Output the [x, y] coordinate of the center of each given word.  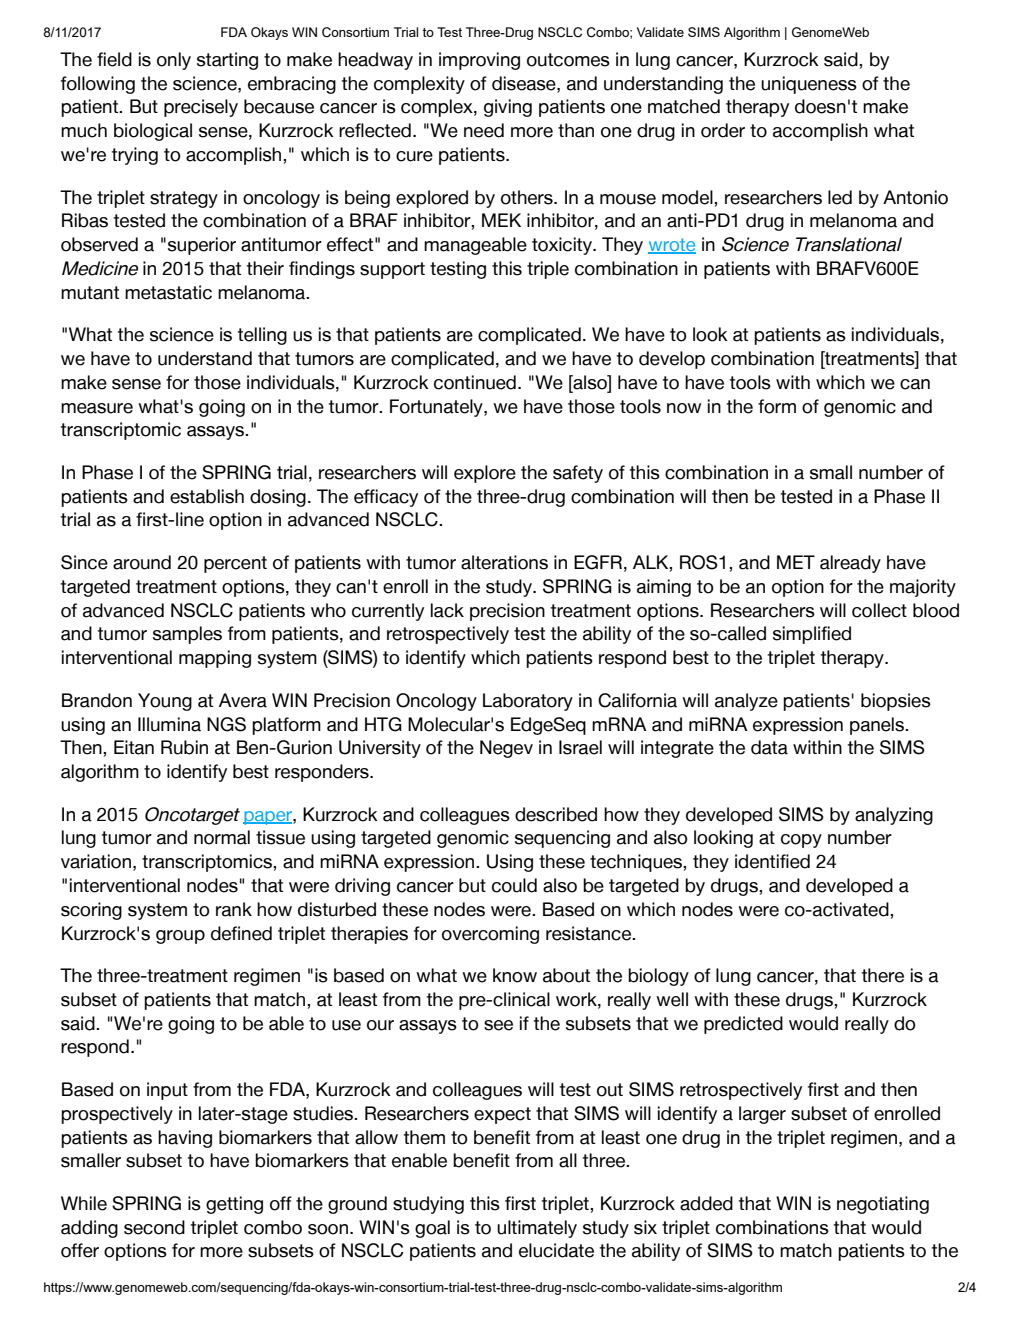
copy [801, 841]
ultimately [537, 1229]
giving [508, 108]
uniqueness [809, 85]
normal [222, 837]
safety [578, 474]
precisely [201, 108]
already [850, 564]
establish [207, 496]
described [556, 814]
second [154, 1227]
